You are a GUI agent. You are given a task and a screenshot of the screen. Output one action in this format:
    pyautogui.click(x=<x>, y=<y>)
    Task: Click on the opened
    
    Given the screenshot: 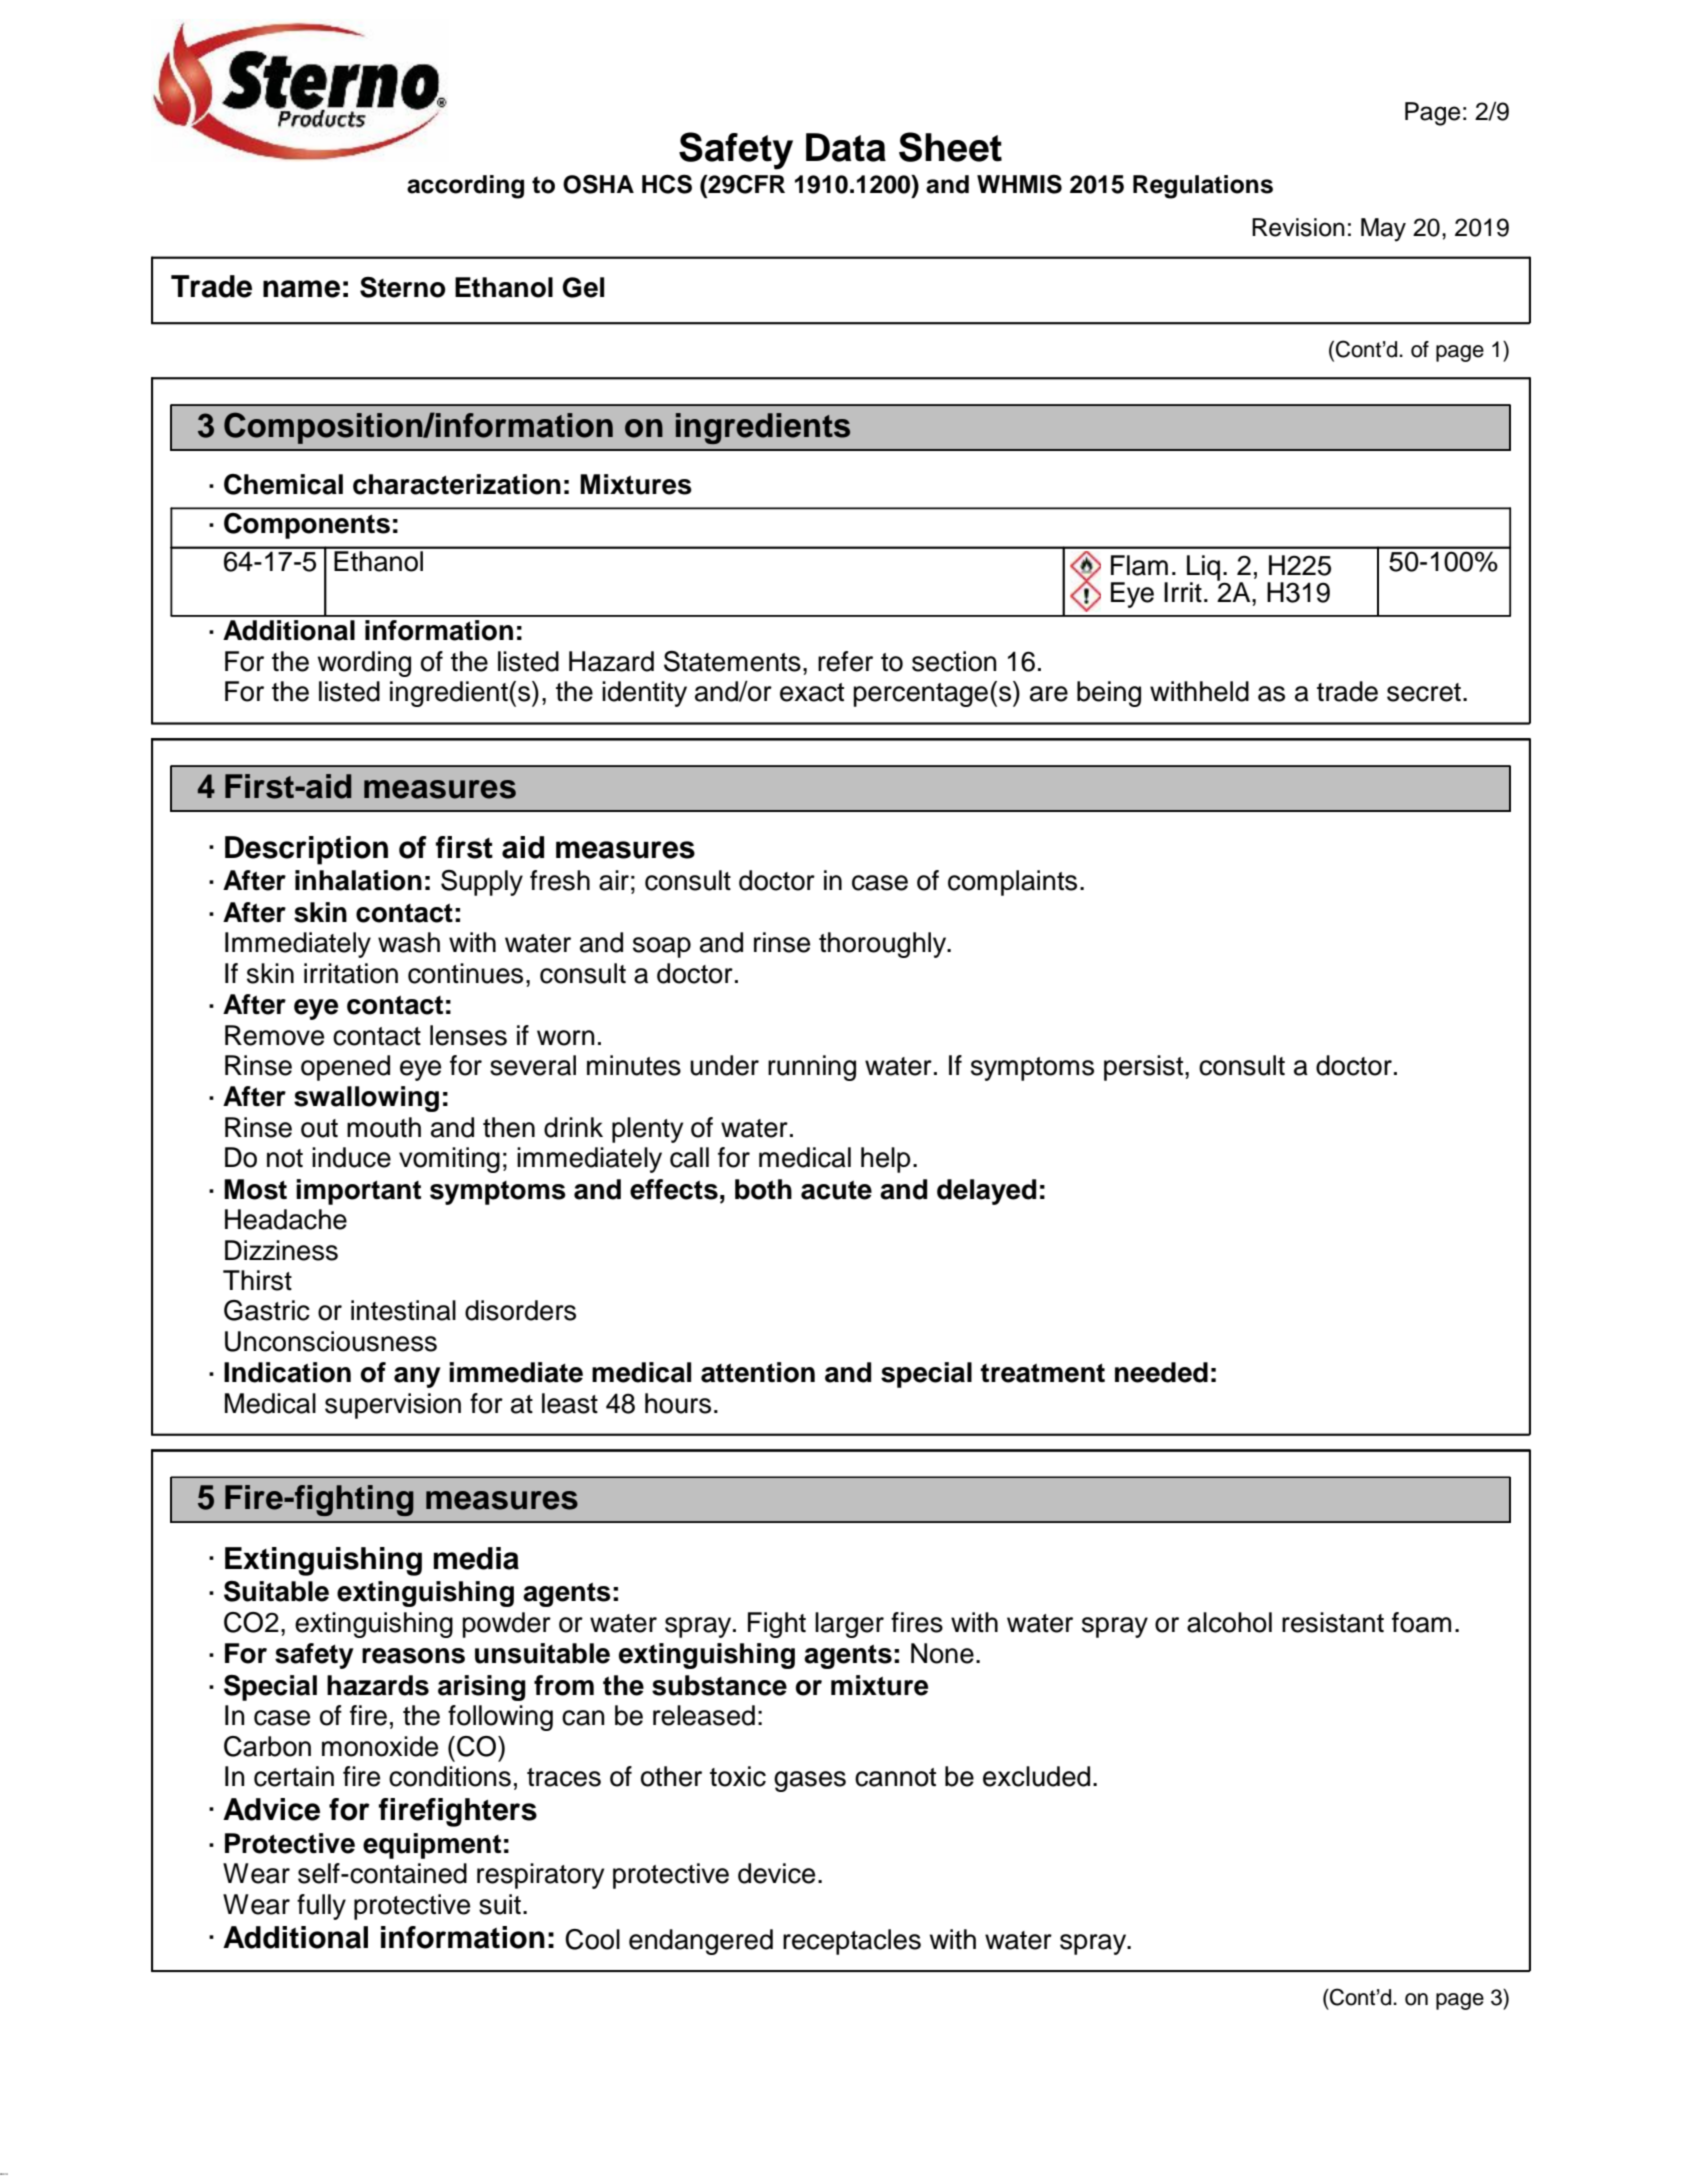 What is the action you would take?
    pyautogui.click(x=345, y=1068)
